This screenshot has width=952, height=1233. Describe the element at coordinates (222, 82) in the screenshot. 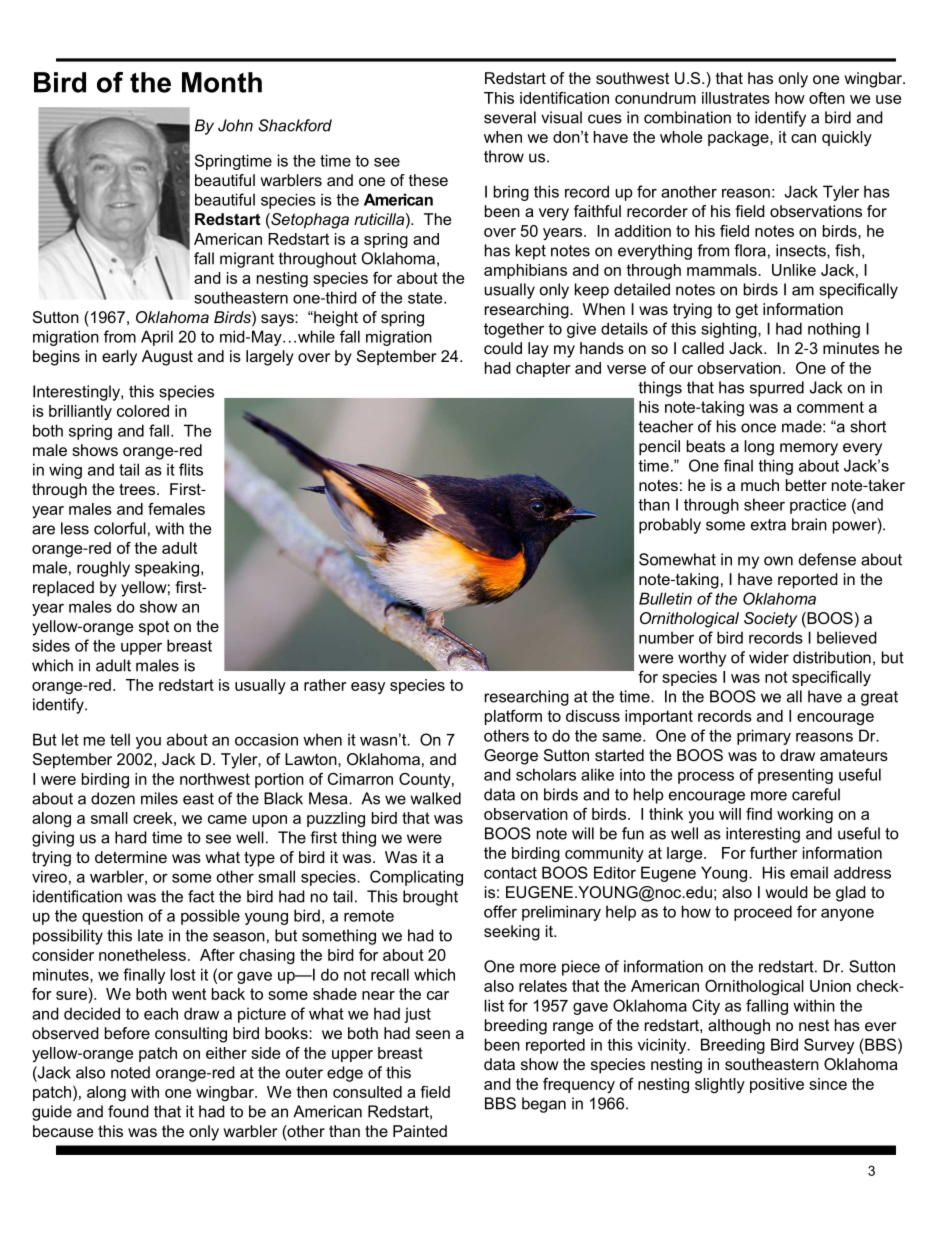

I see `Month` at that location.
